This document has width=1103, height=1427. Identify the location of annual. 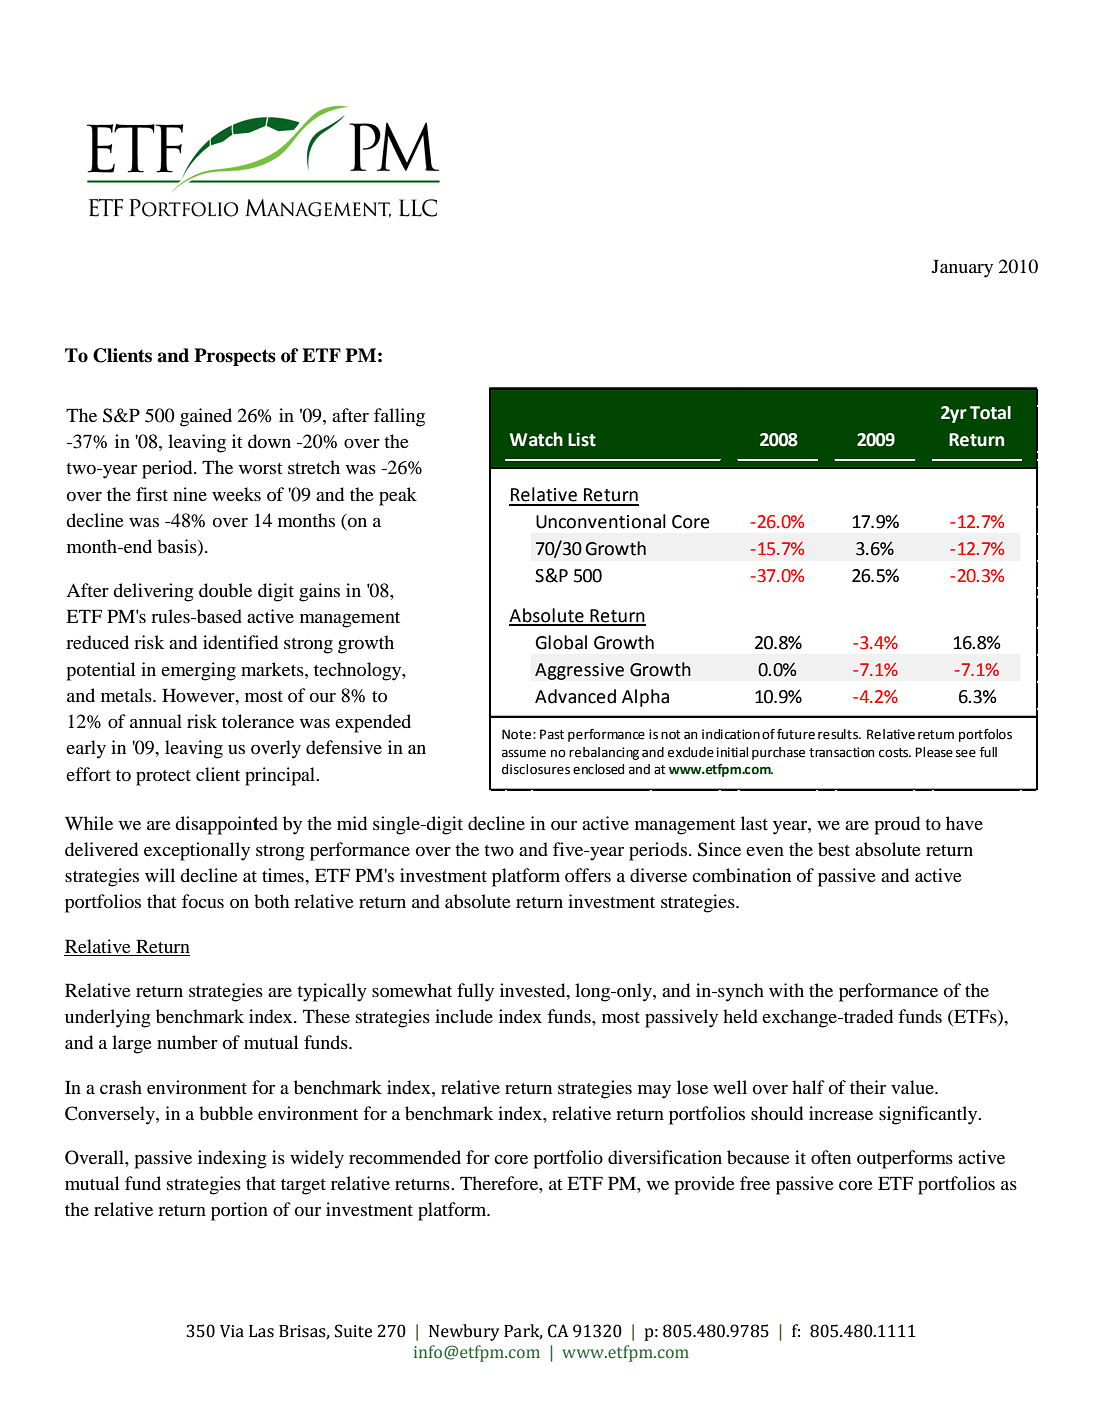
(156, 721).
